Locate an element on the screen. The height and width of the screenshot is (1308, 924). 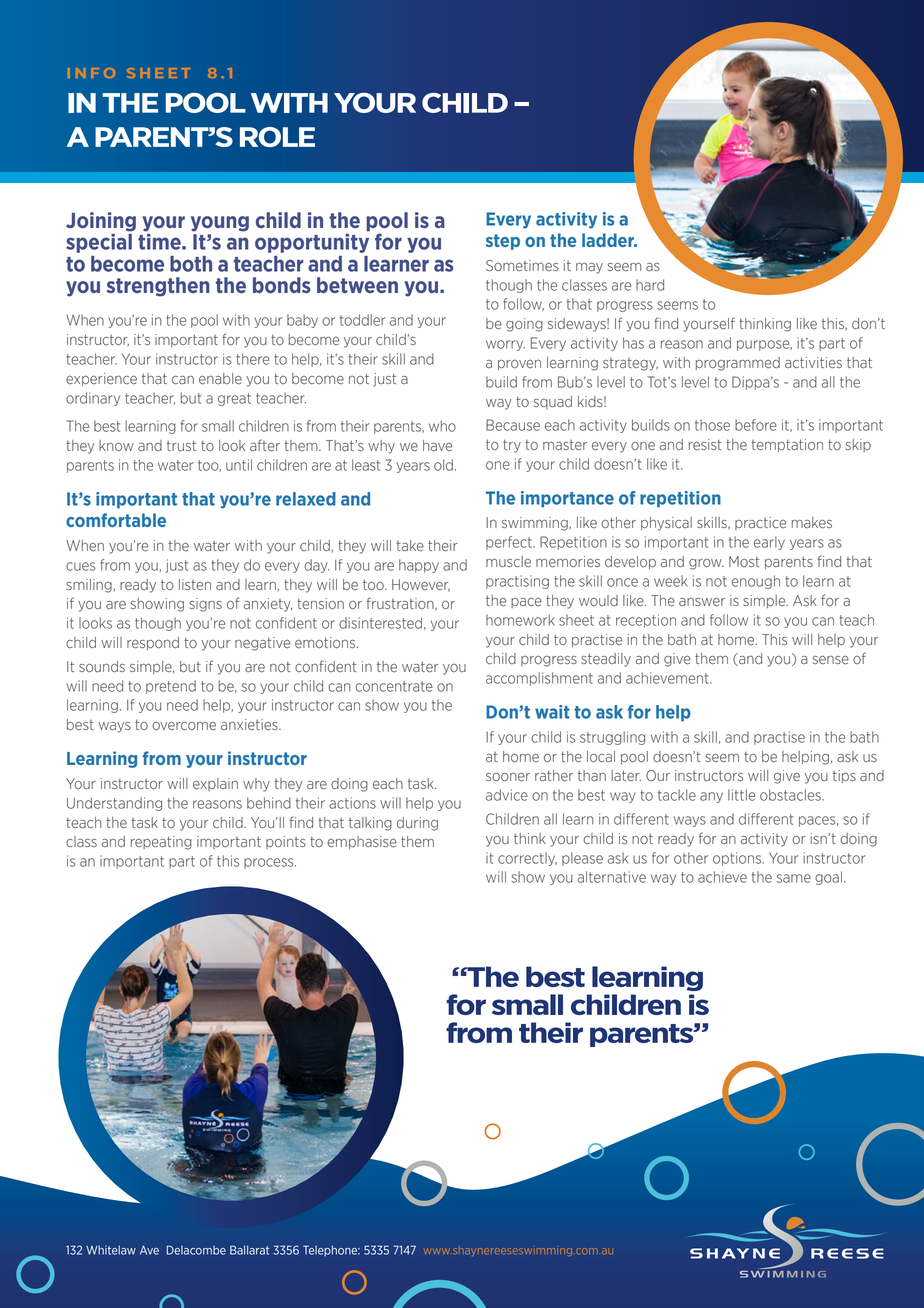
sooner is located at coordinates (508, 777).
